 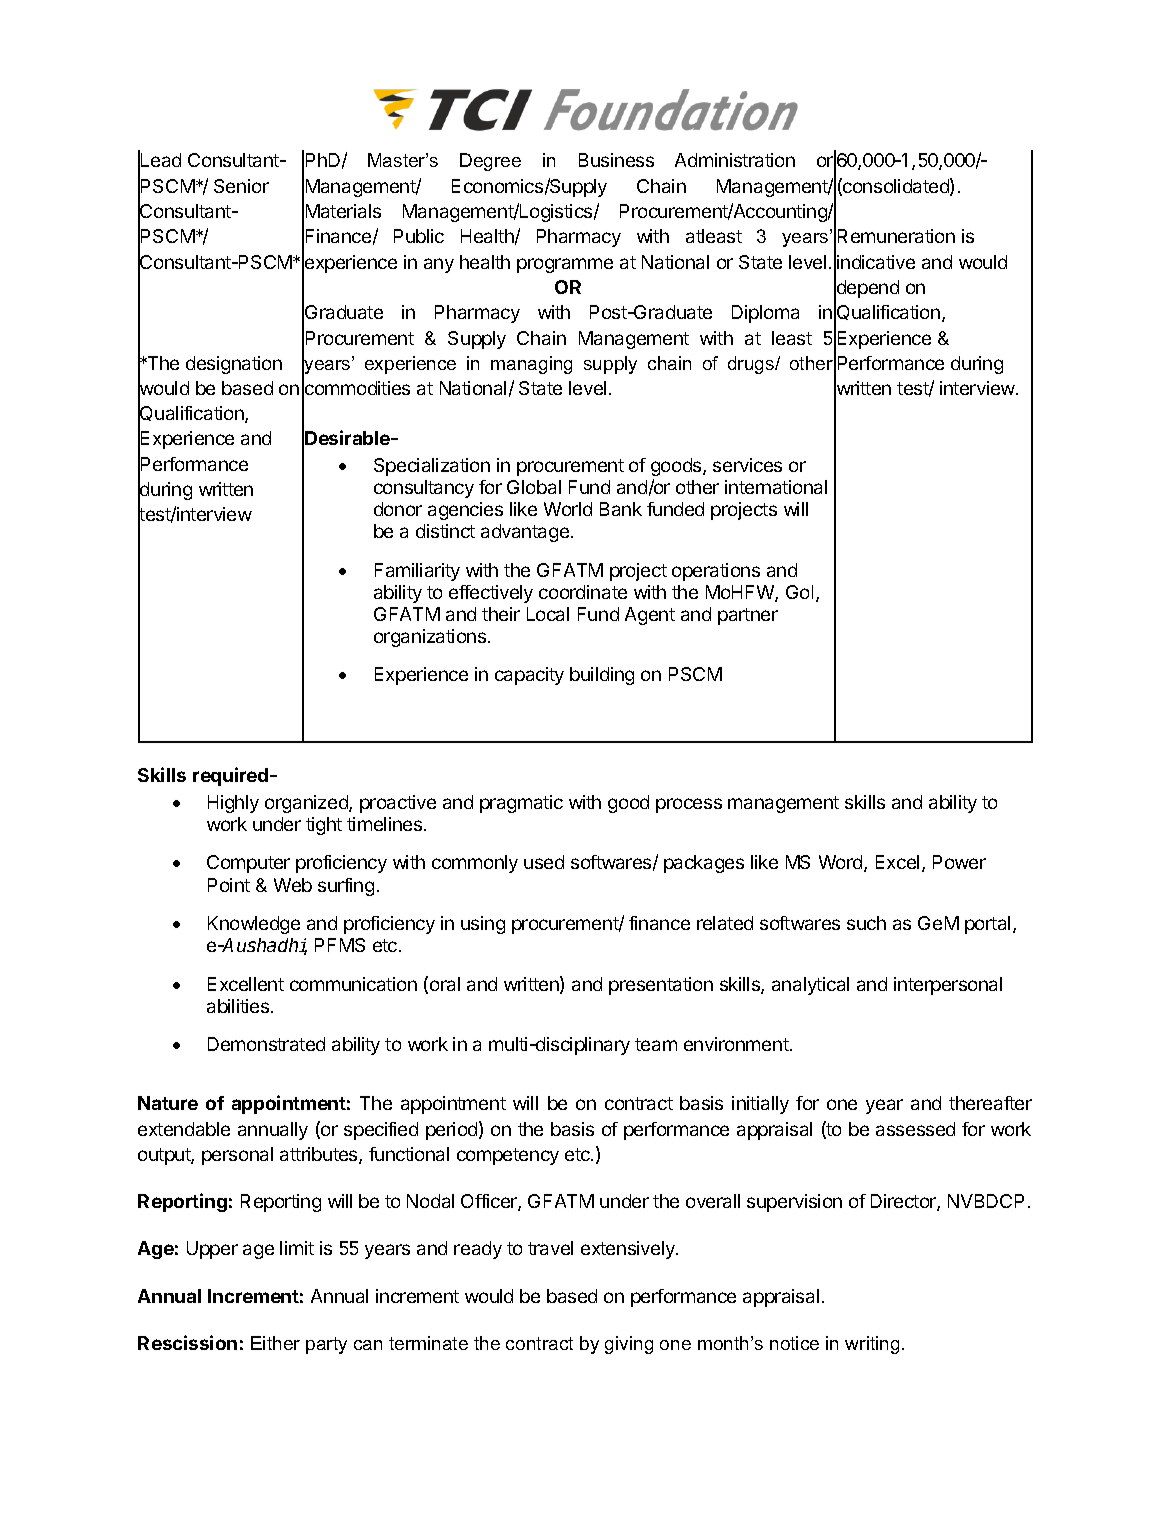 I want to click on giving, so click(x=629, y=1345).
